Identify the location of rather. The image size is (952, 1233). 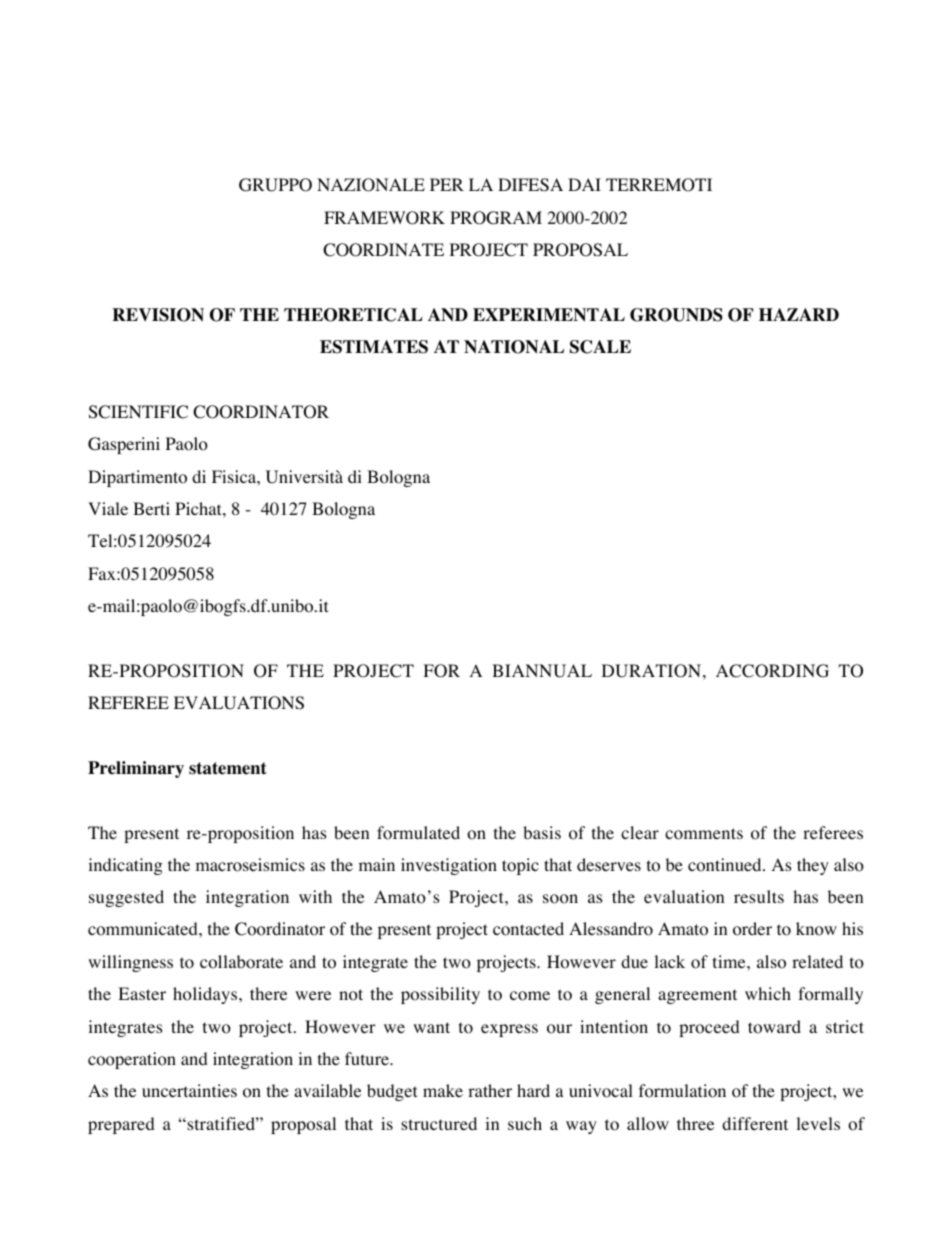
(490, 1090).
